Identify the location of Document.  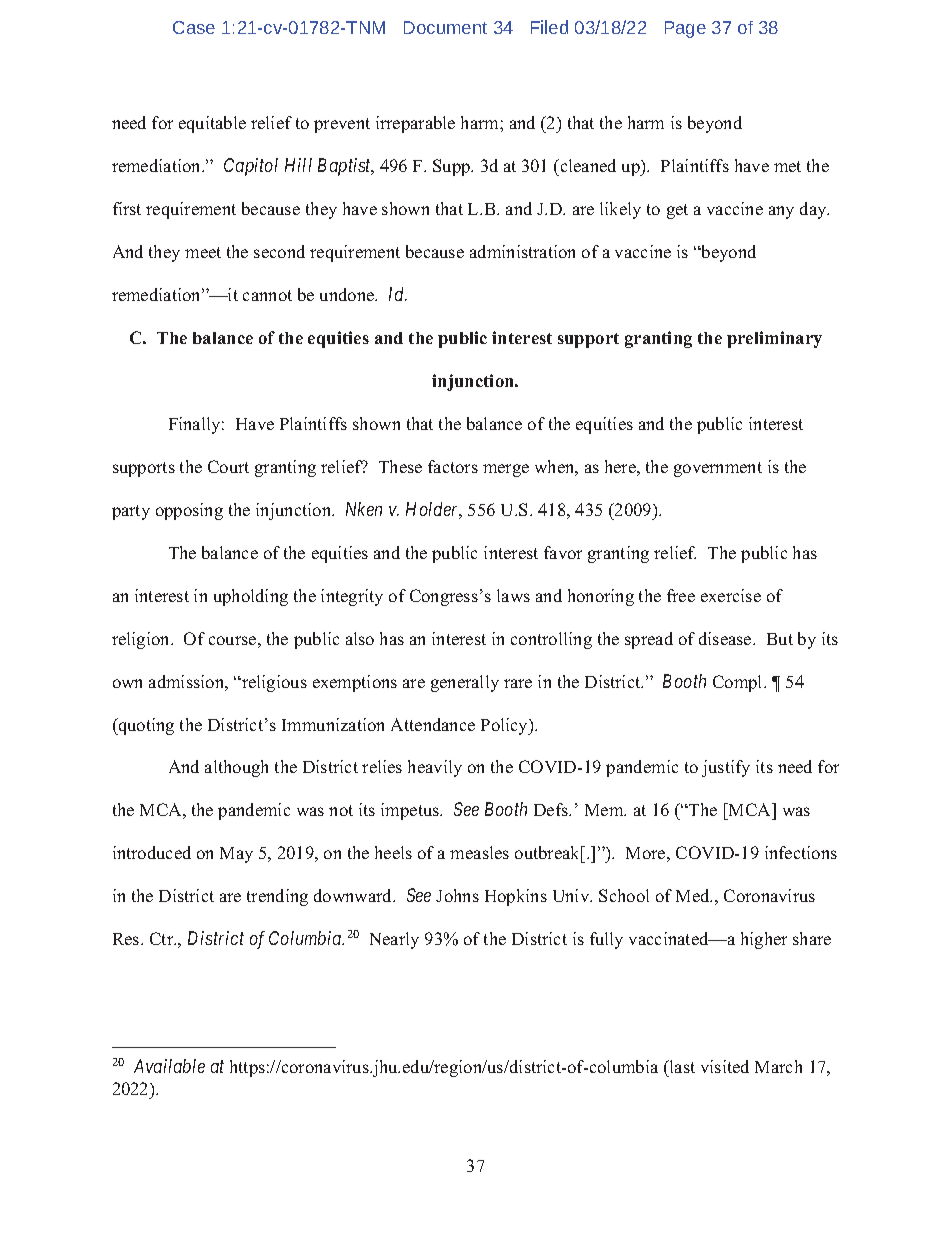
(445, 27).
